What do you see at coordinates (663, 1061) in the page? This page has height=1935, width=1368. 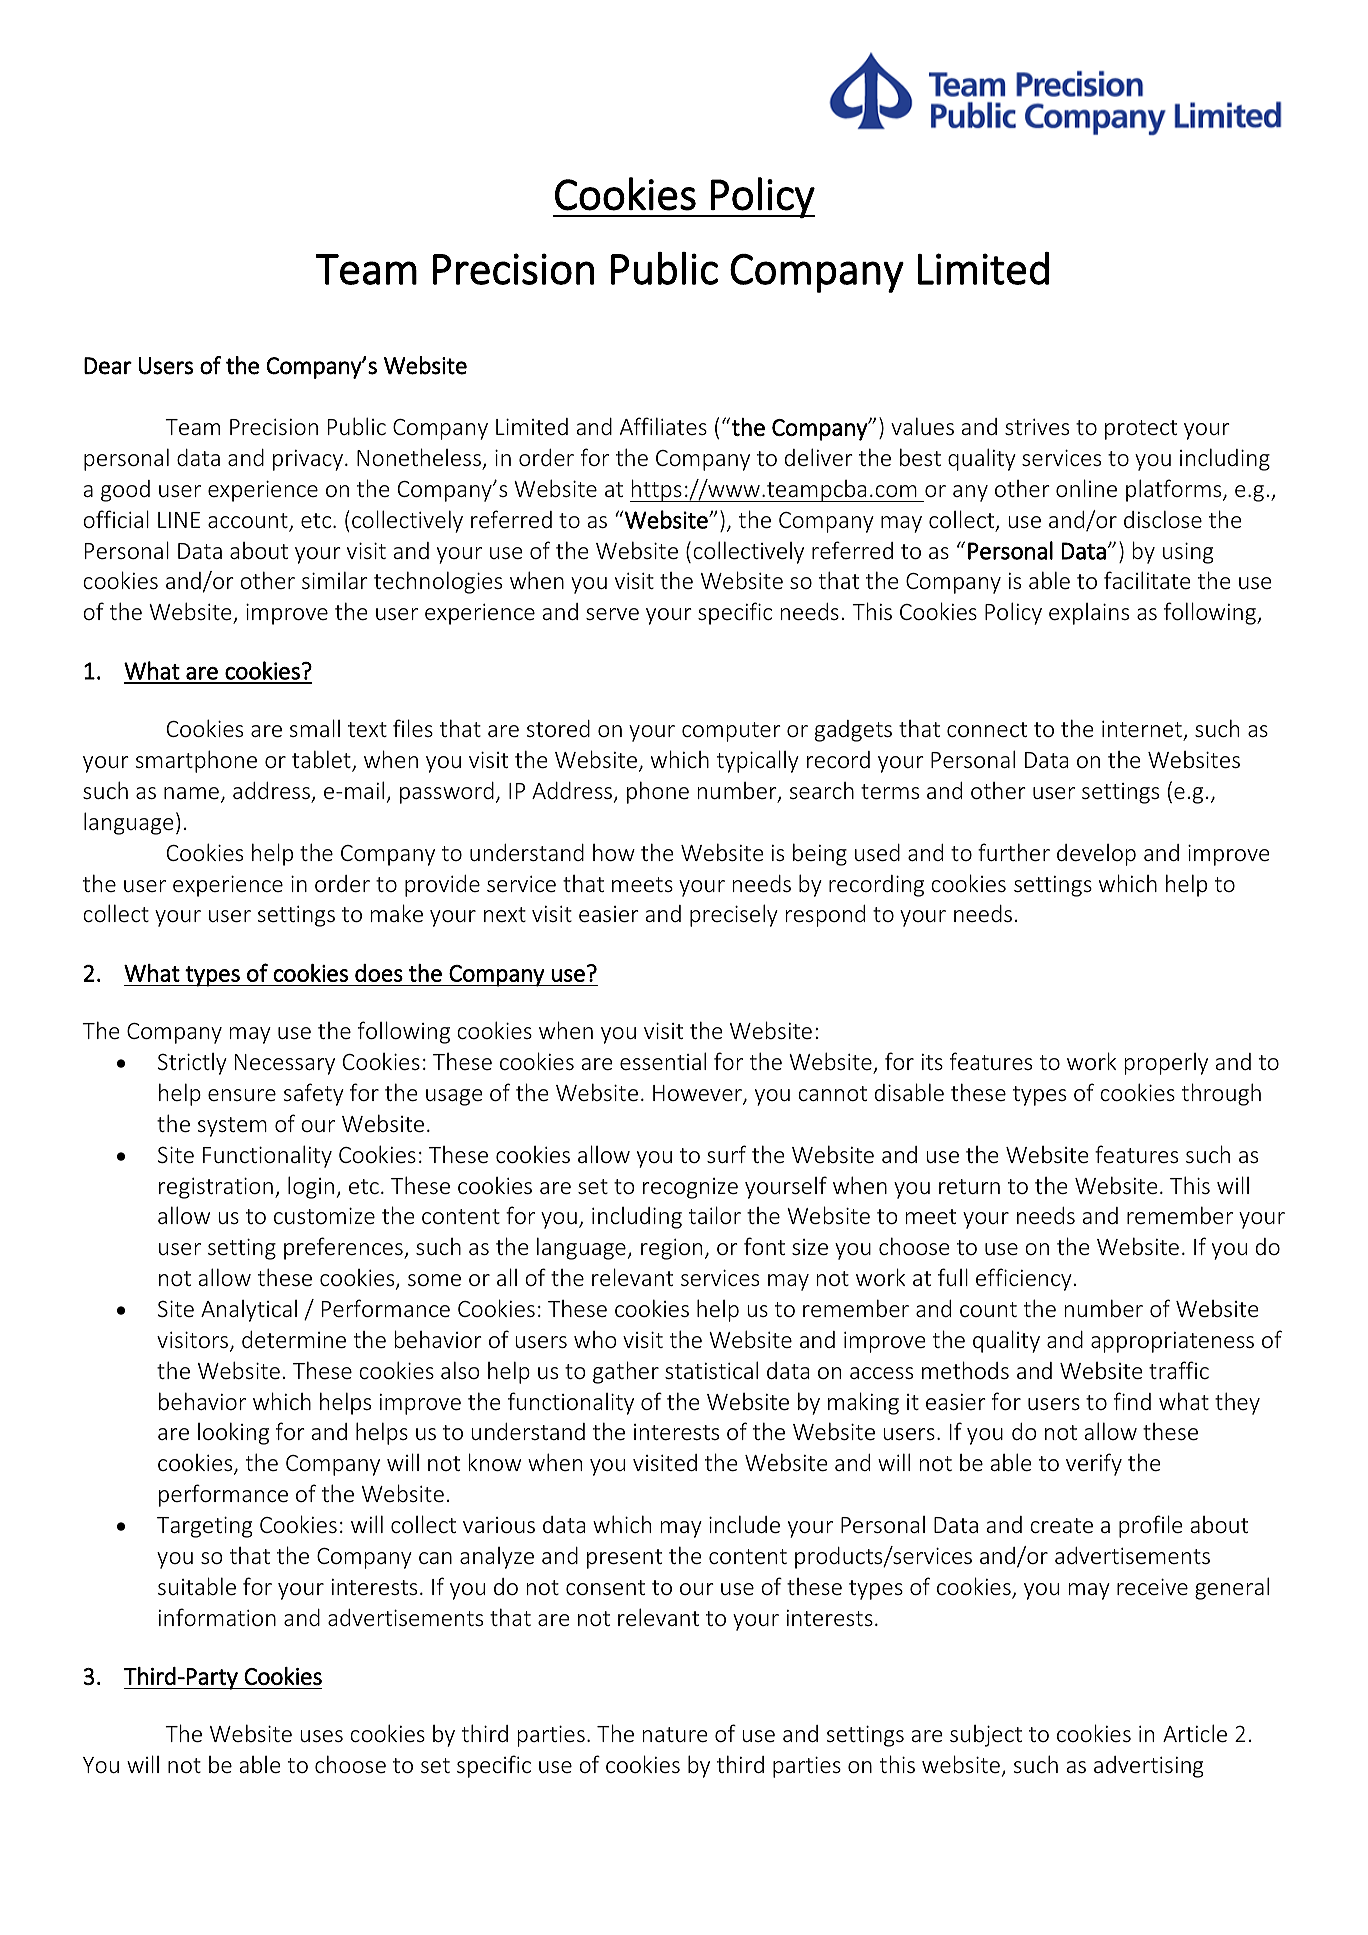 I see `essential` at bounding box center [663, 1061].
